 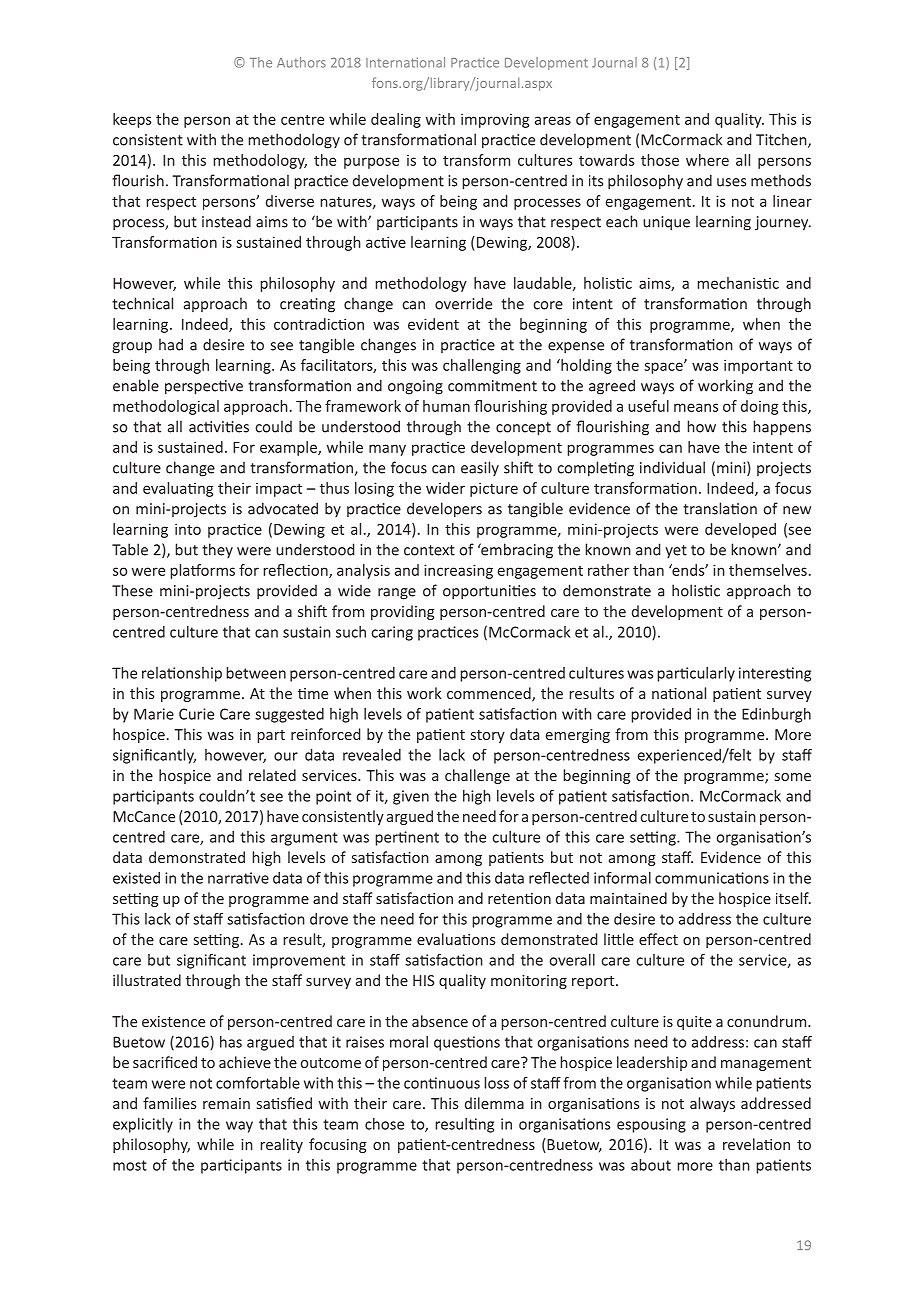 What do you see at coordinates (793, 777) in the document?
I see `some` at bounding box center [793, 777].
